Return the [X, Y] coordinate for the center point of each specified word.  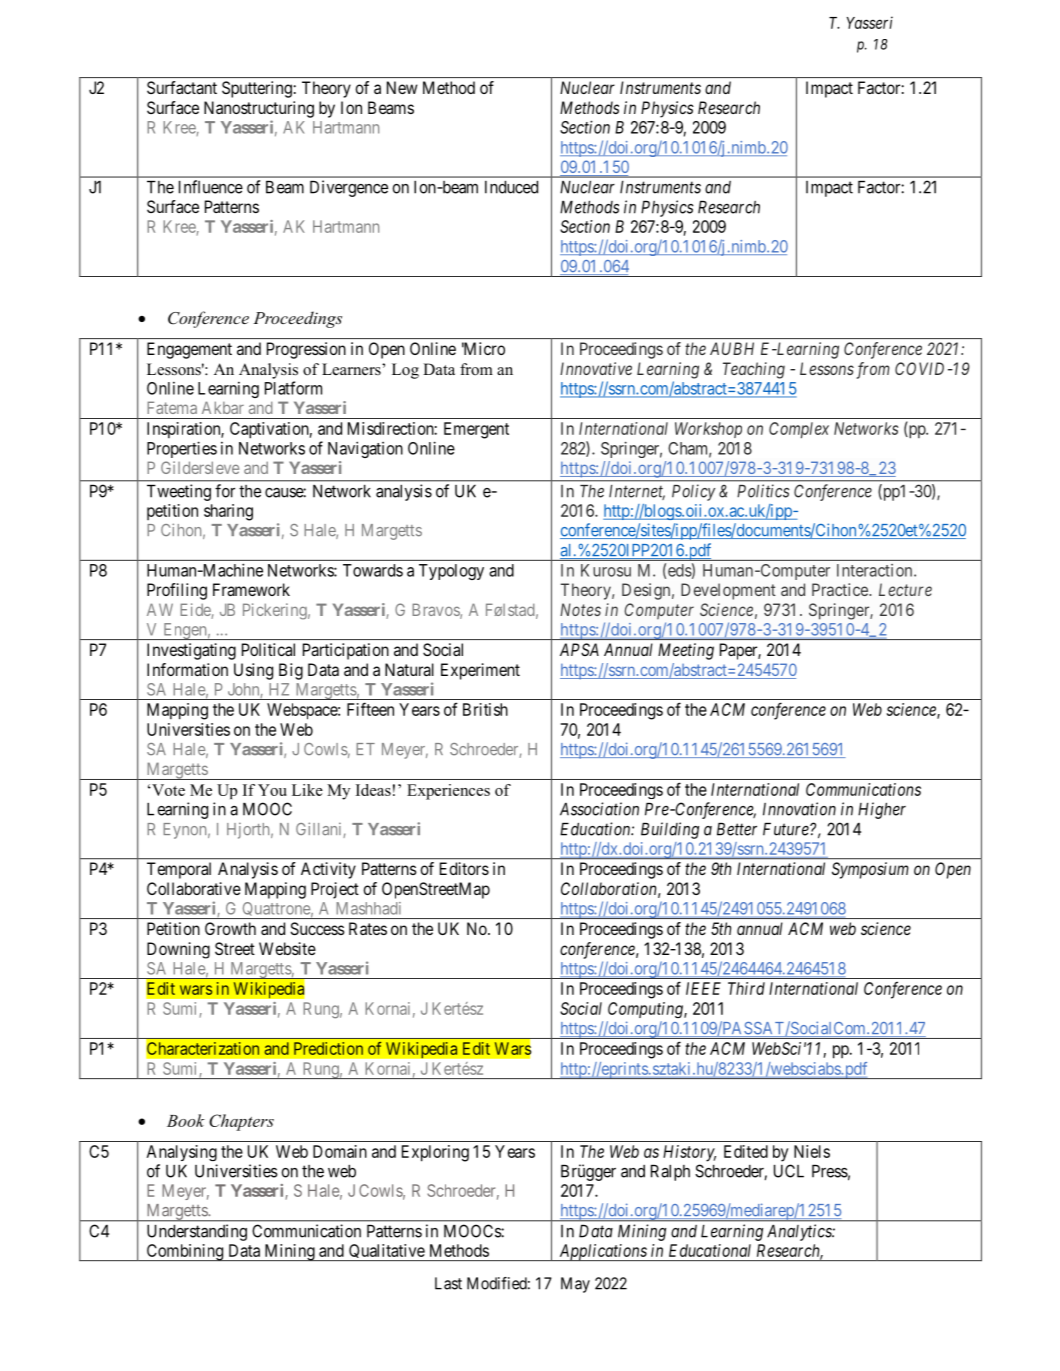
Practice [841, 589]
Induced [511, 187]
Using [253, 671]
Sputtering [258, 89]
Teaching [754, 370]
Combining [185, 1252]
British [485, 709]
